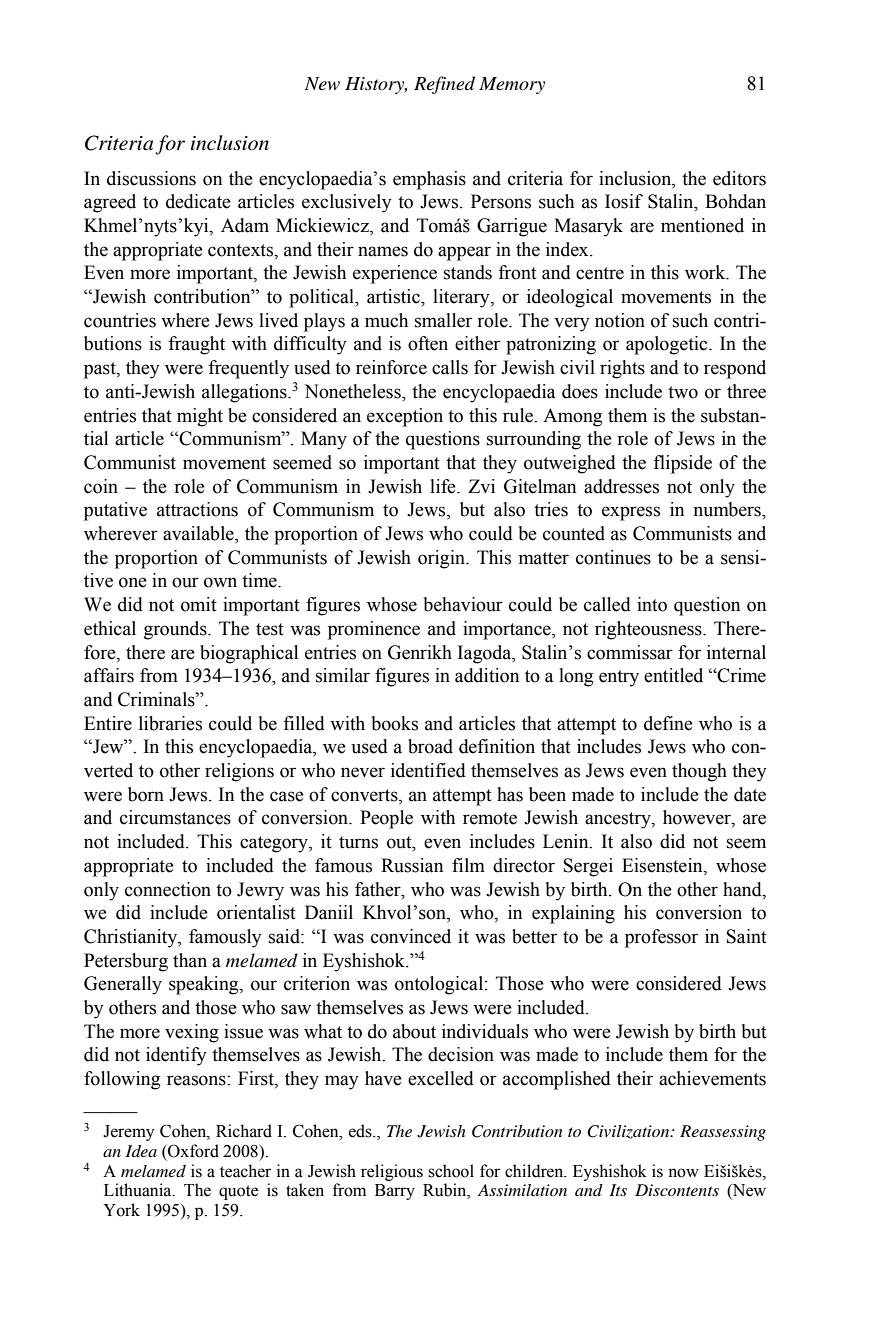 The height and width of the image is (1343, 896). I want to click on connection, so click(168, 889).
